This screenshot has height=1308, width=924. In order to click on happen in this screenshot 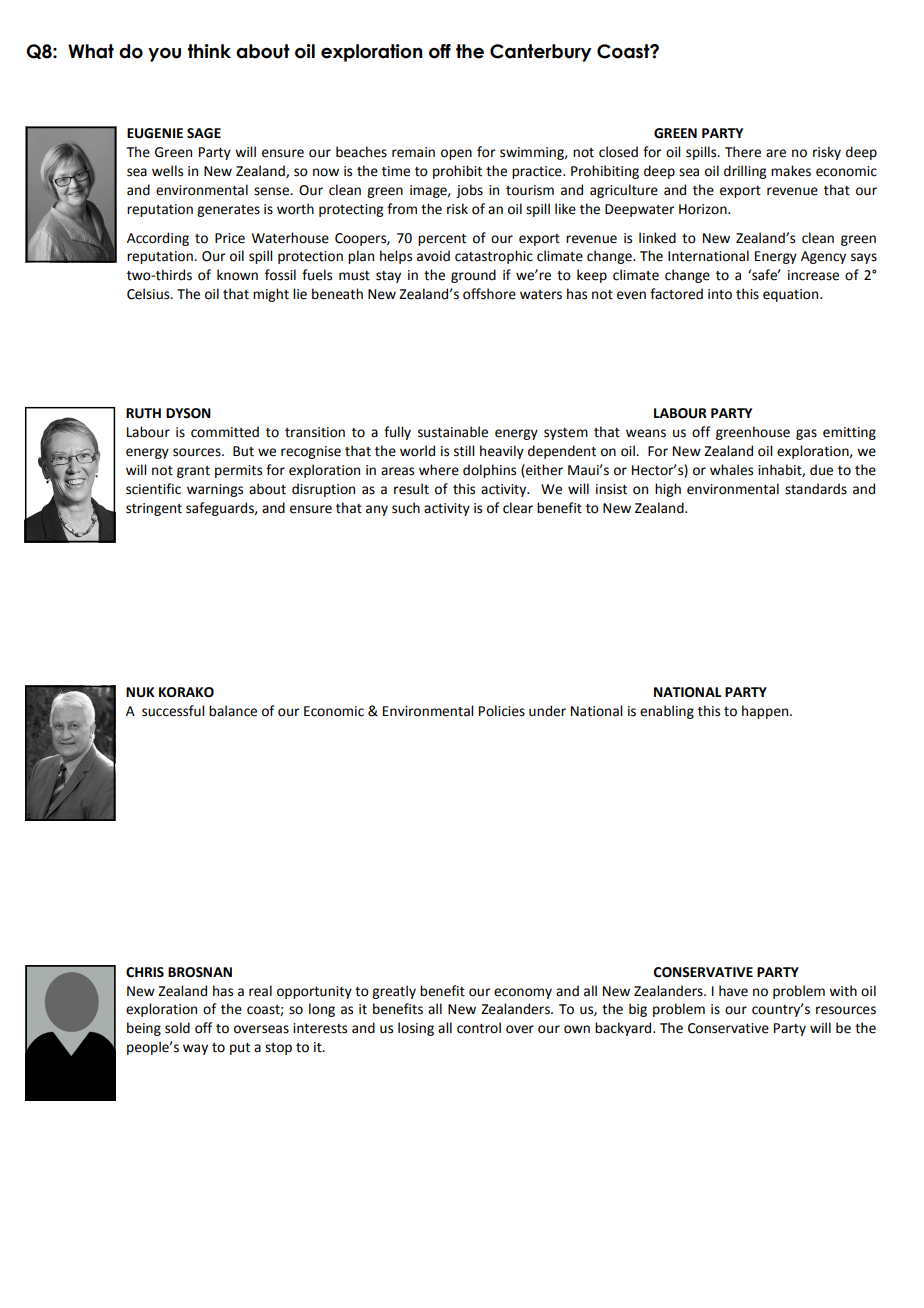, I will do `click(765, 712)`.
